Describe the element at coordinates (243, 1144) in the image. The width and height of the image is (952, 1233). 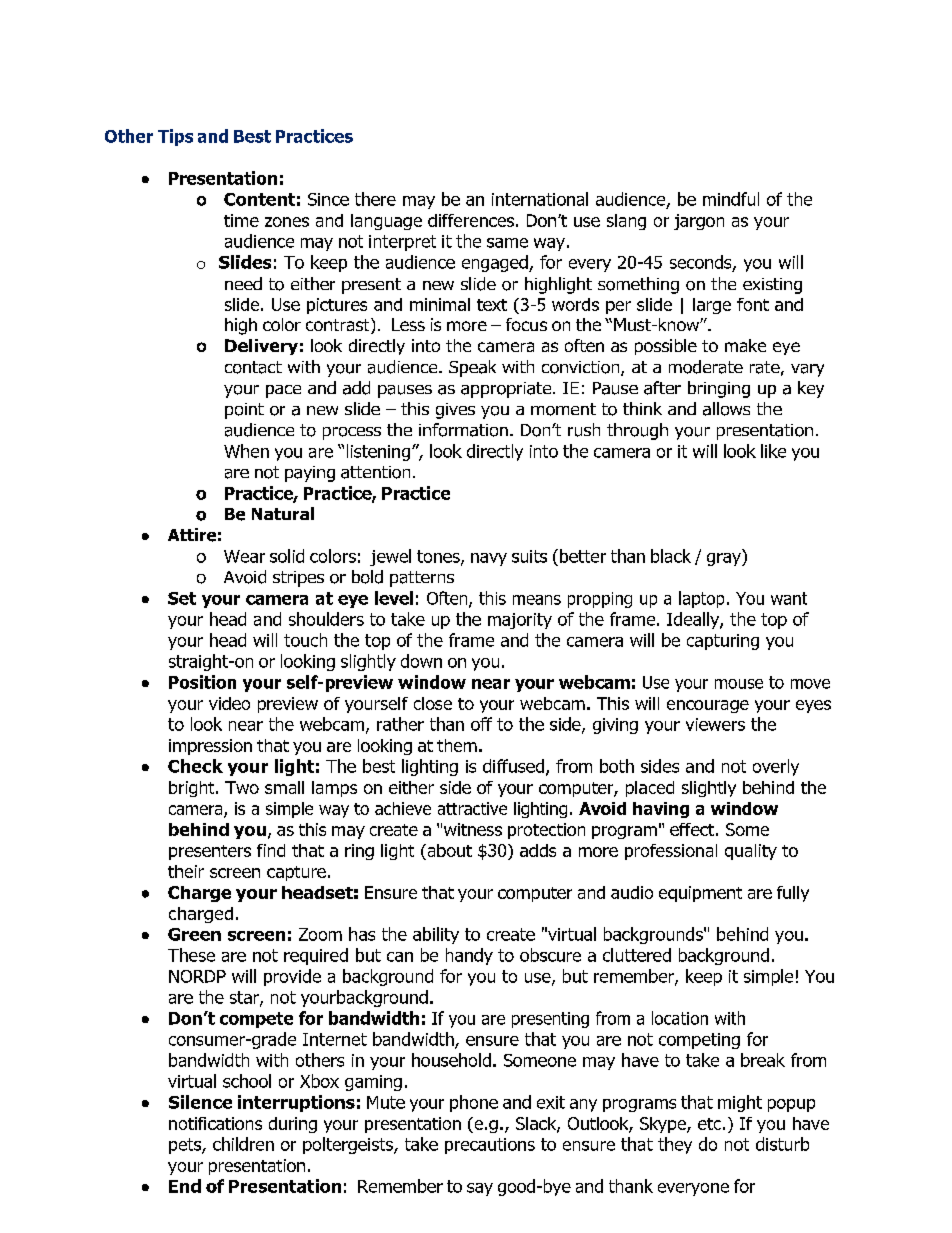
I see `children` at that location.
